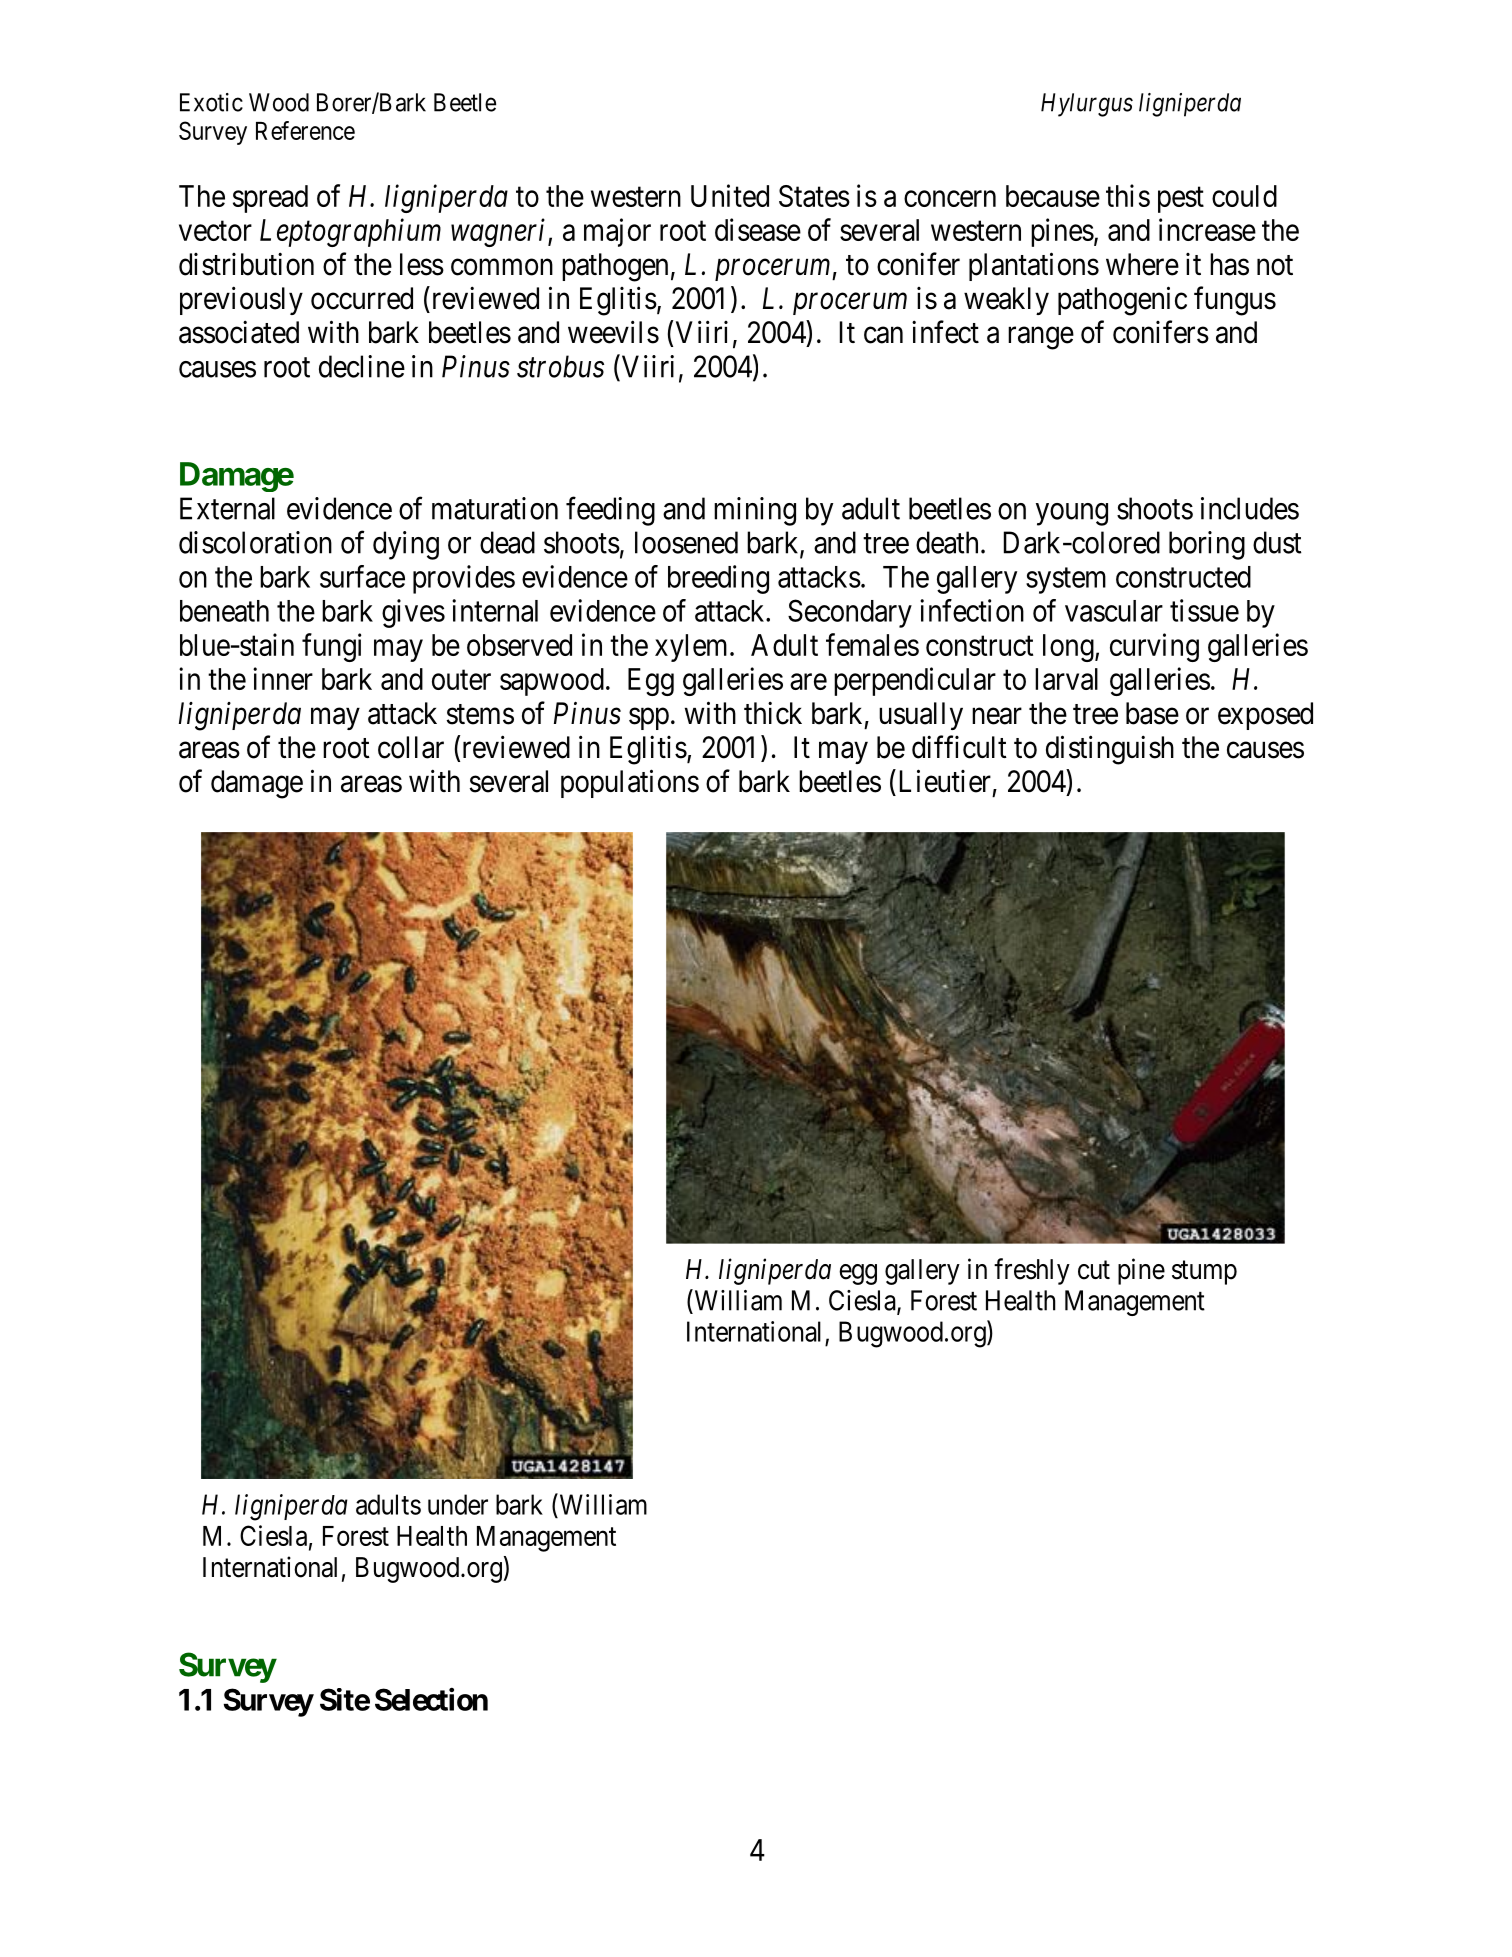 The image size is (1512, 1957). Describe the element at coordinates (730, 195) in the screenshot. I see `United` at that location.
